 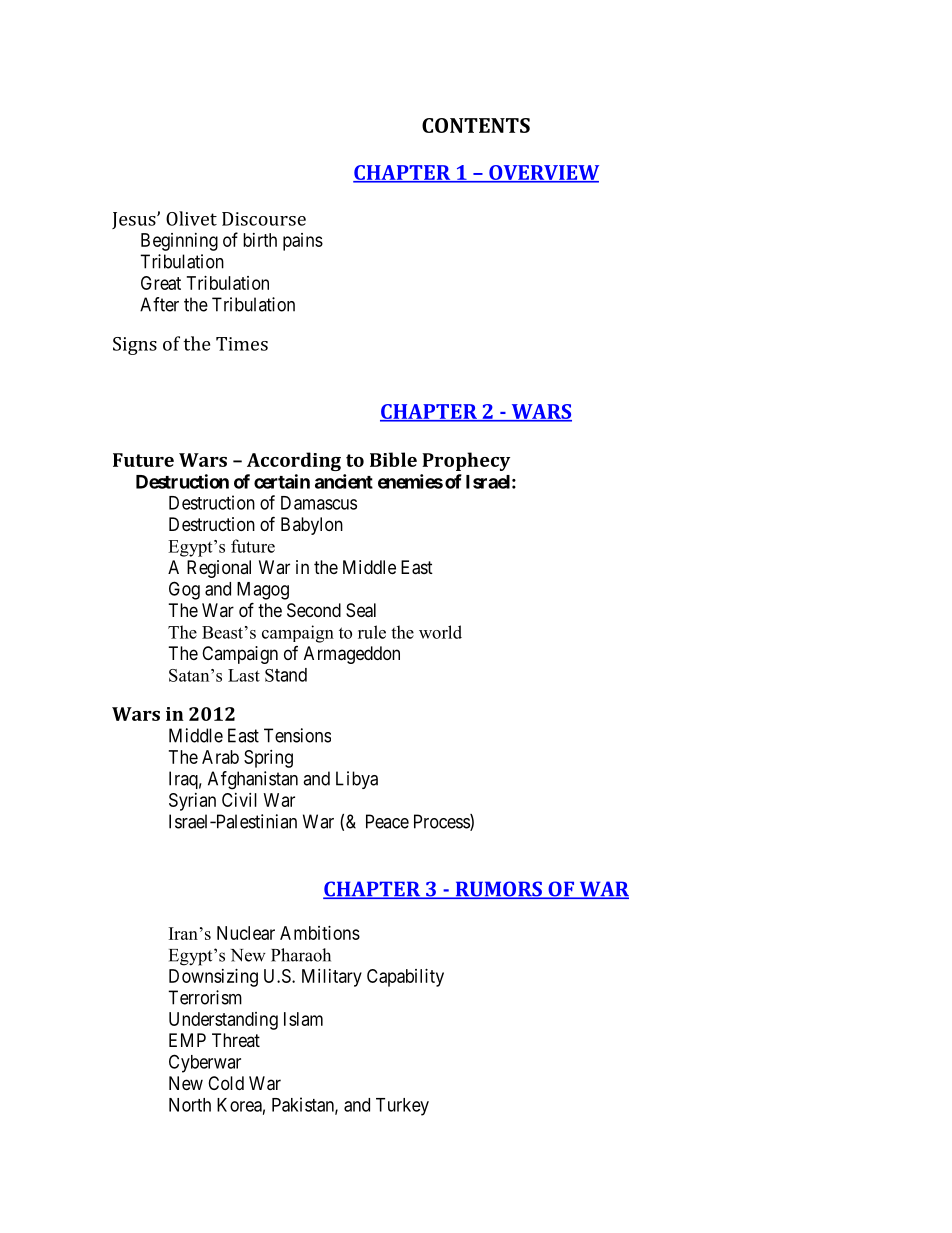 What do you see at coordinates (219, 569) in the screenshot?
I see `Regional` at bounding box center [219, 569].
